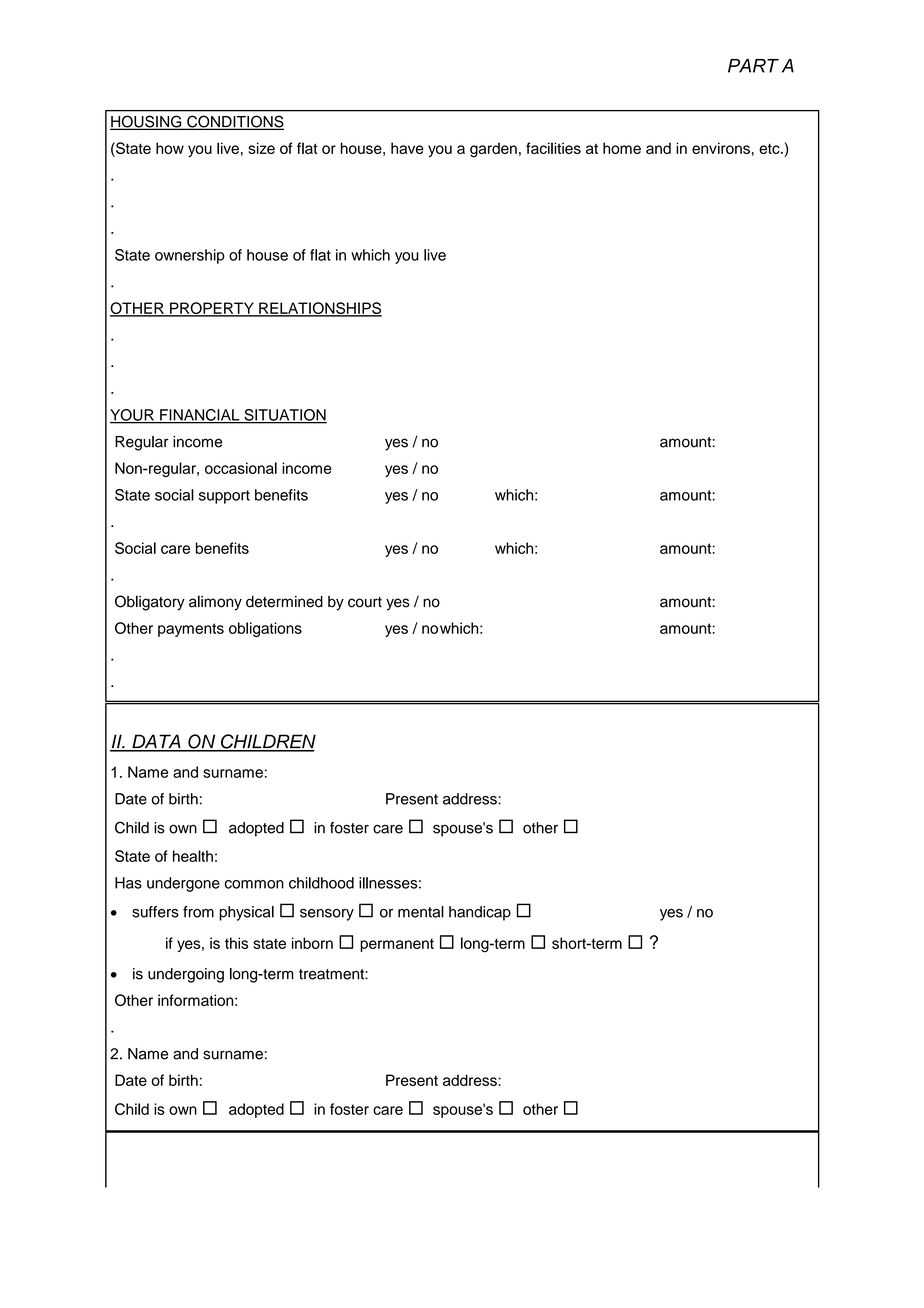 This screenshot has width=924, height=1308. I want to click on court, so click(365, 602).
